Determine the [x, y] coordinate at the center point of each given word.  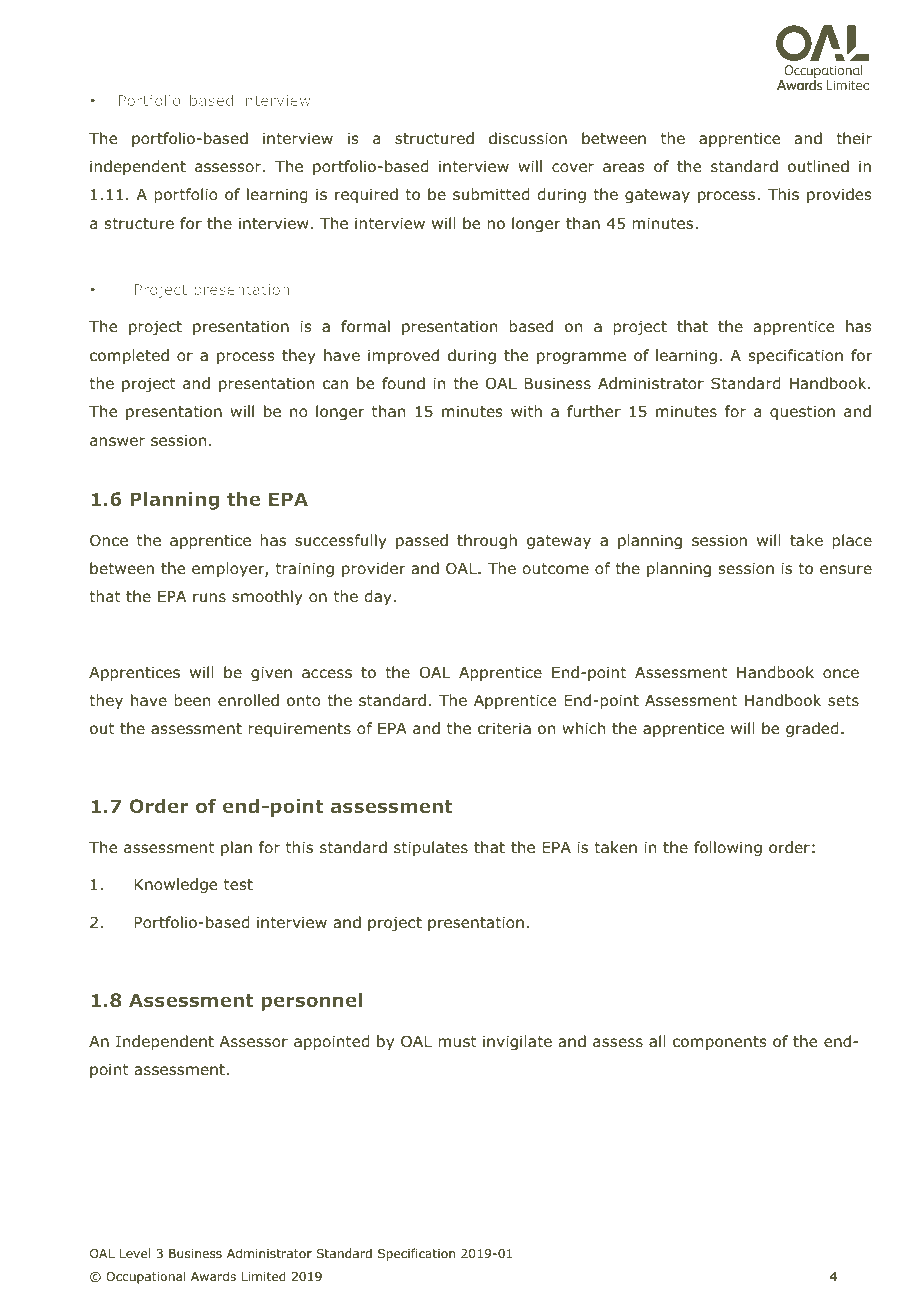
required [366, 195]
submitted [491, 194]
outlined [818, 166]
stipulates [431, 848]
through [487, 541]
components [720, 1043]
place [852, 541]
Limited [264, 1276]
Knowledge [175, 885]
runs [209, 597]
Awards [213, 1276]
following [728, 848]
